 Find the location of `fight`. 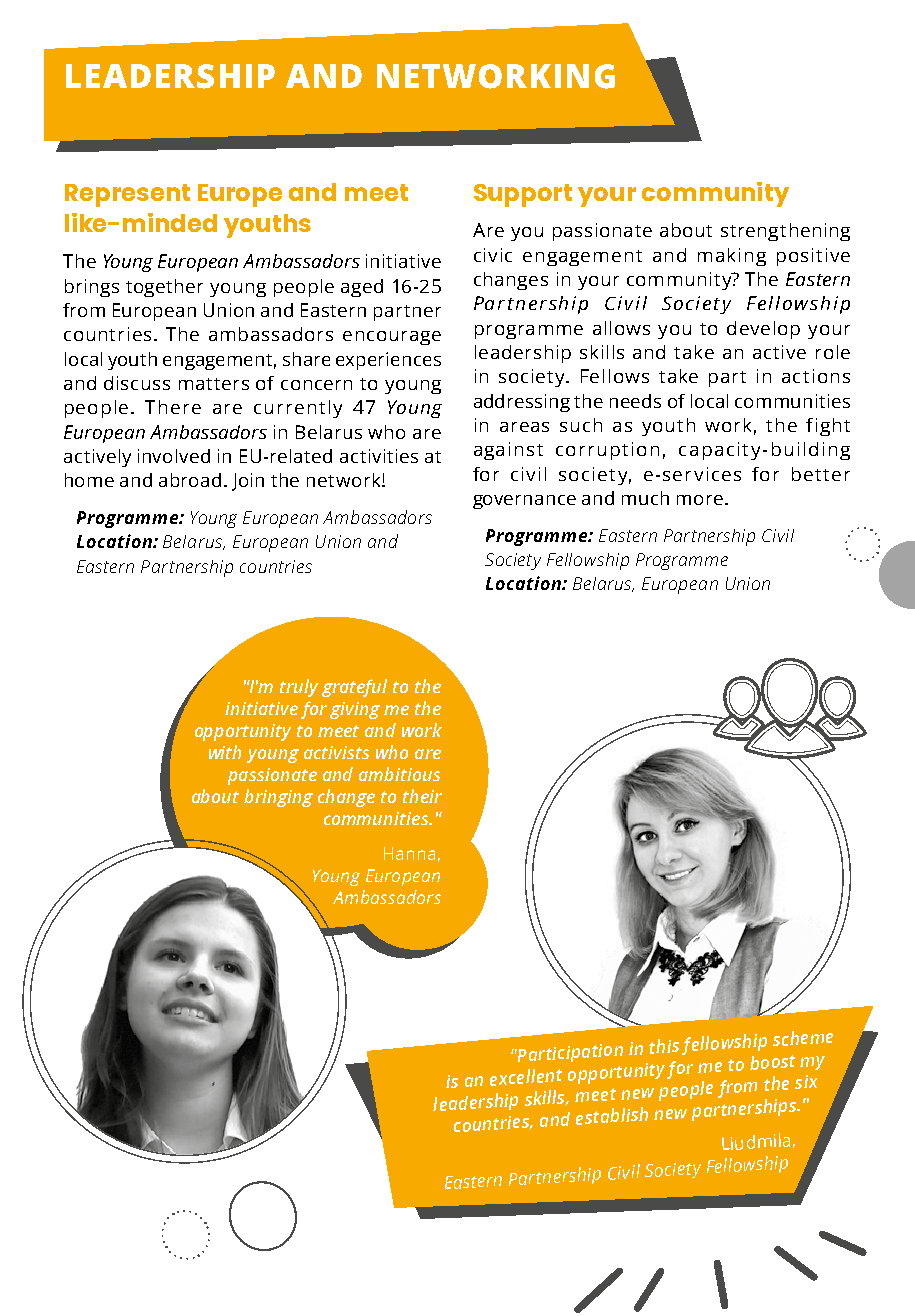

fight is located at coordinates (828, 427).
